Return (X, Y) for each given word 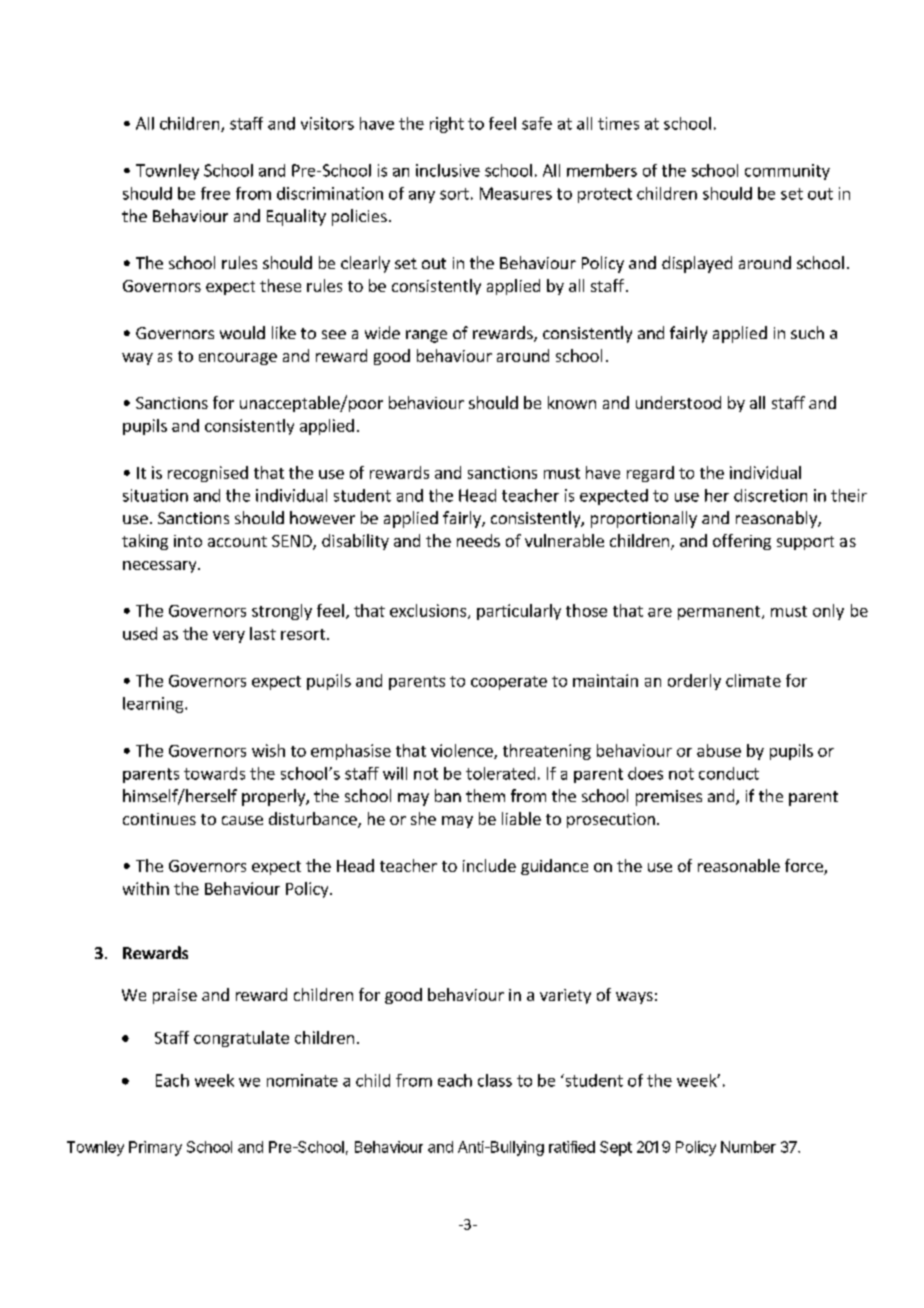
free (215, 193)
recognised (208, 474)
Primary (155, 1148)
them (485, 795)
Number (748, 1147)
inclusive (448, 170)
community (787, 172)
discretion (770, 495)
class (495, 1080)
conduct (729, 773)
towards (214, 773)
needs (478, 540)
